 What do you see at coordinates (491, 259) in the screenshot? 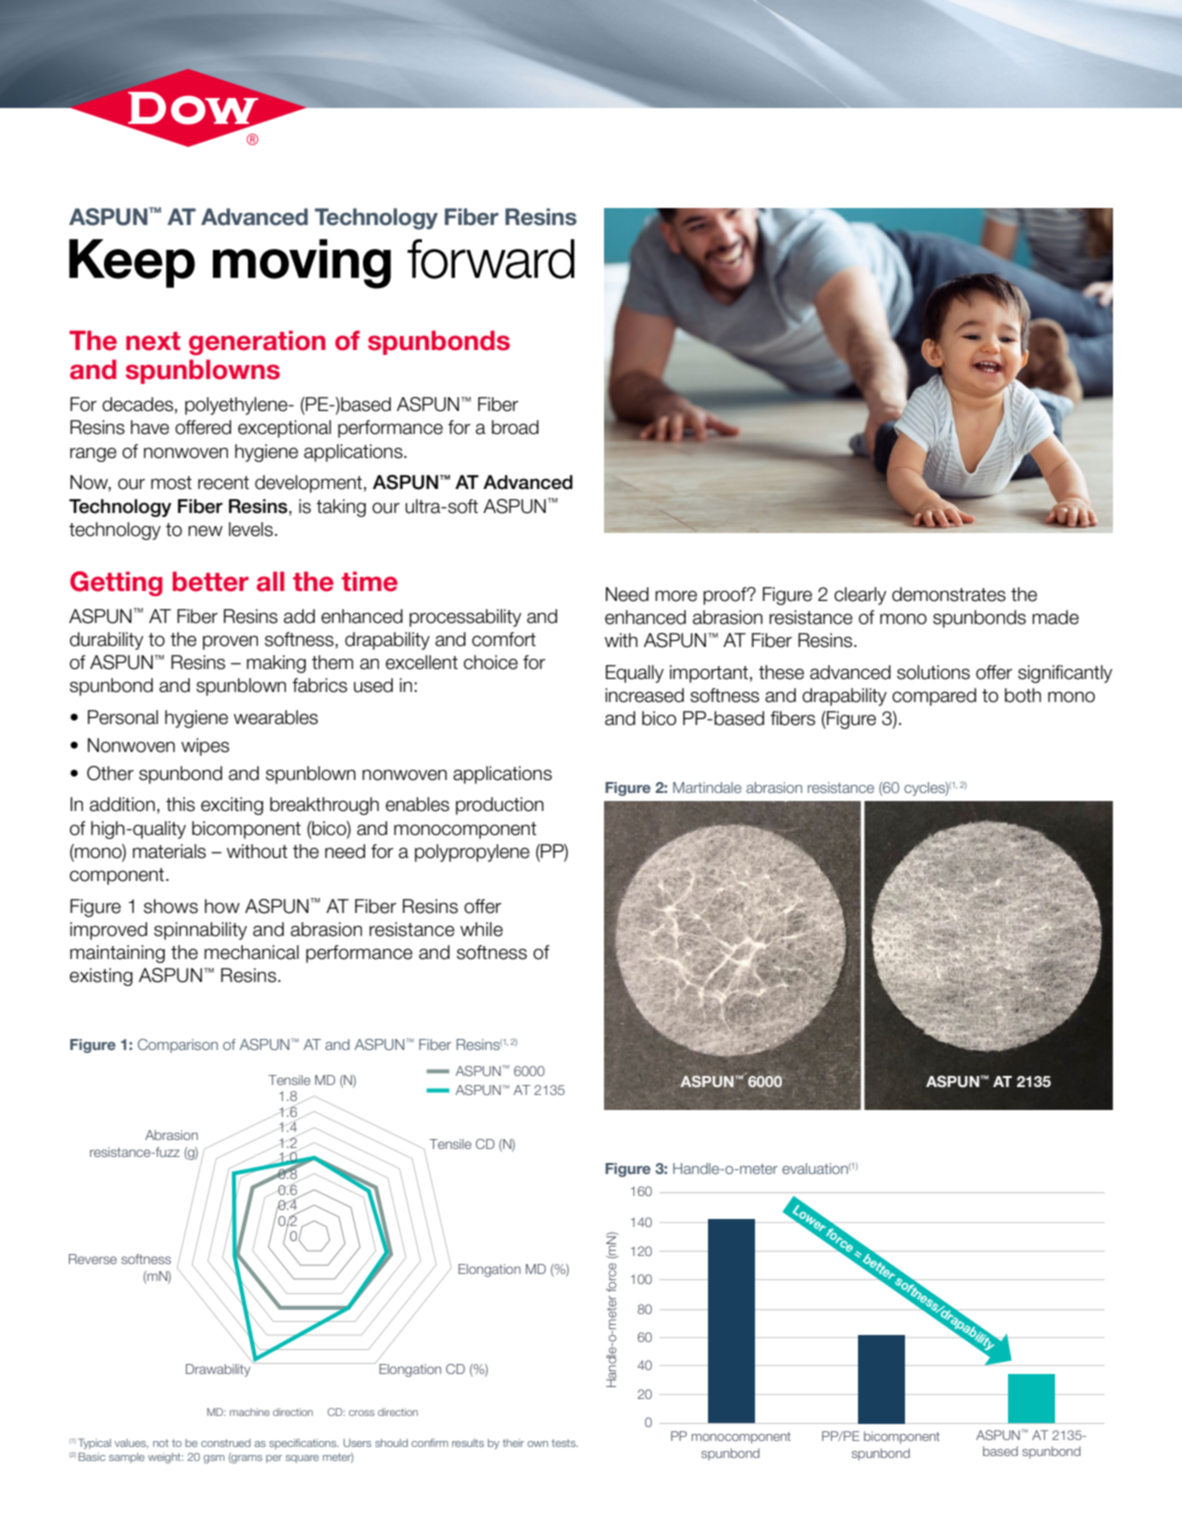
I see `forward` at bounding box center [491, 259].
